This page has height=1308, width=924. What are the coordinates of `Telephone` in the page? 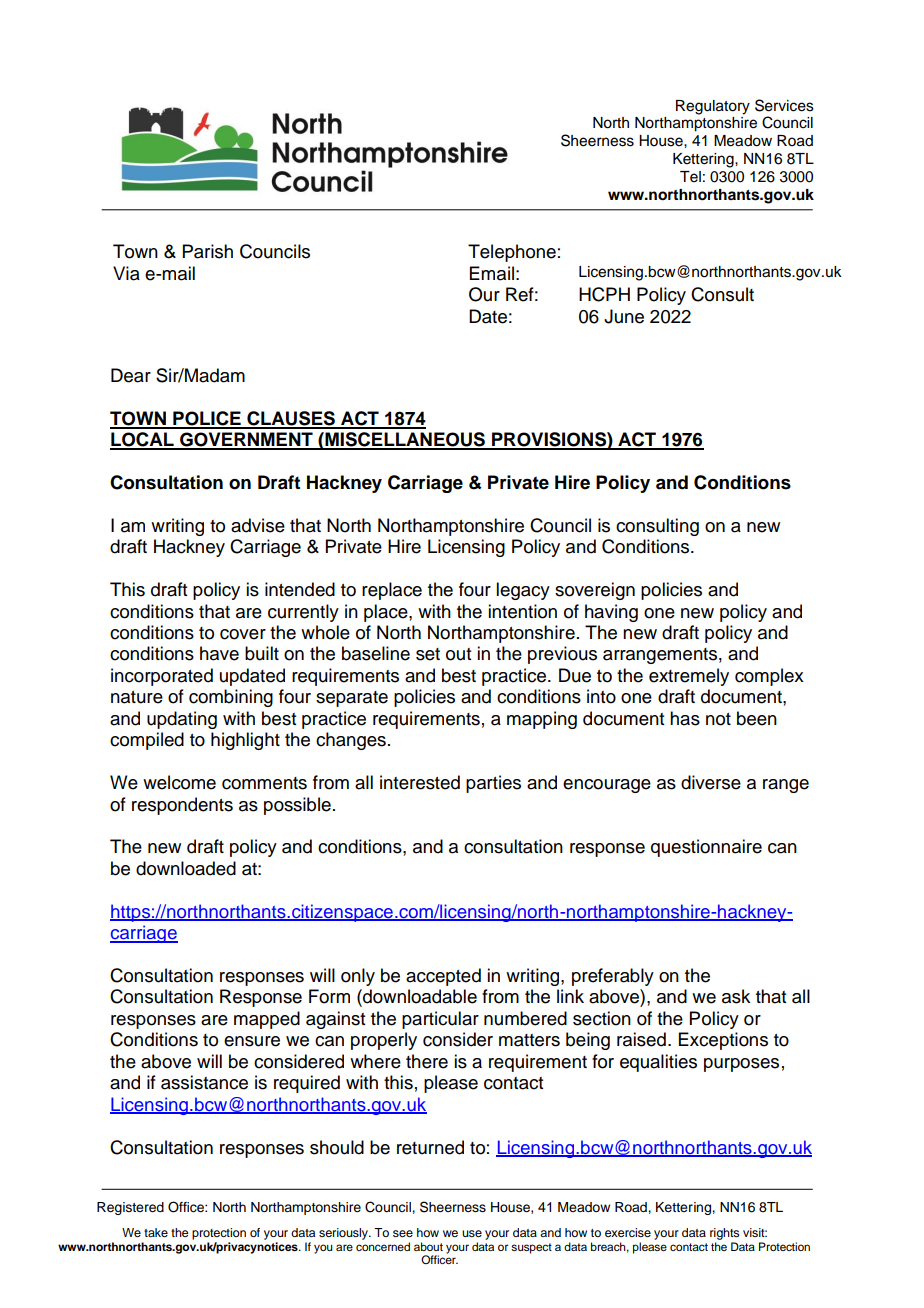 It's located at (512, 253).
